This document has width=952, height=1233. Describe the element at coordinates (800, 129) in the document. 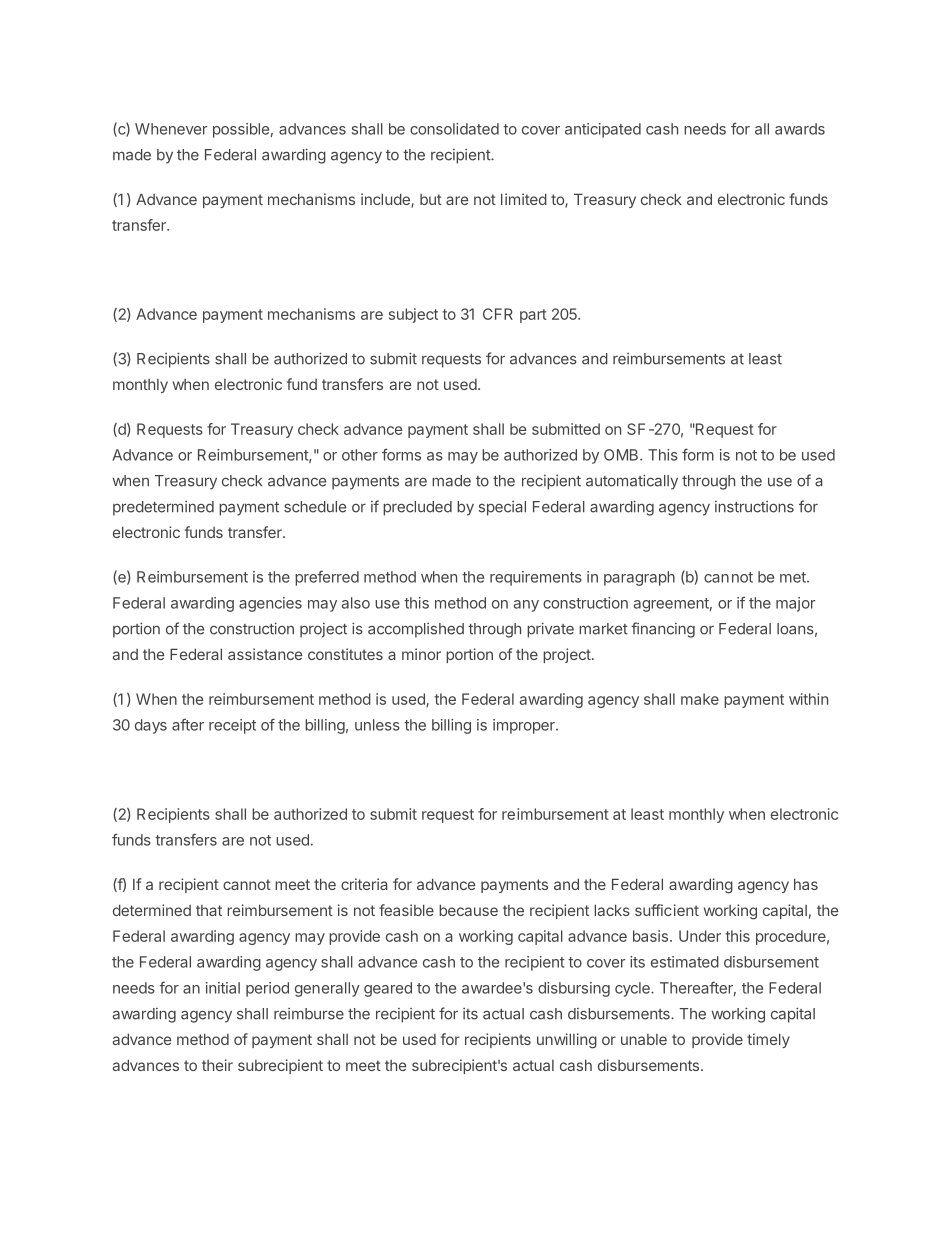

I see `awards` at that location.
